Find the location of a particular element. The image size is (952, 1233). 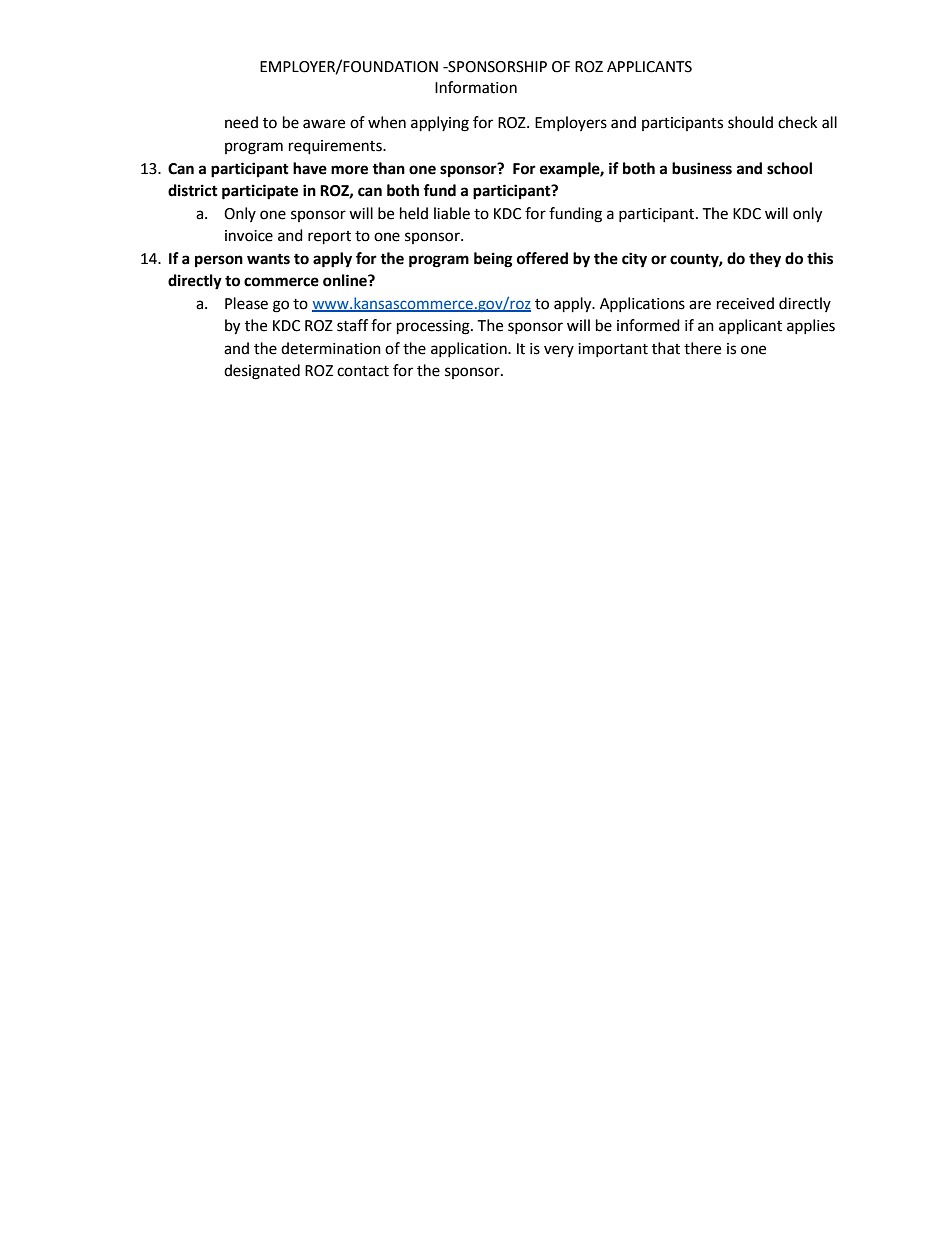

they is located at coordinates (765, 260).
